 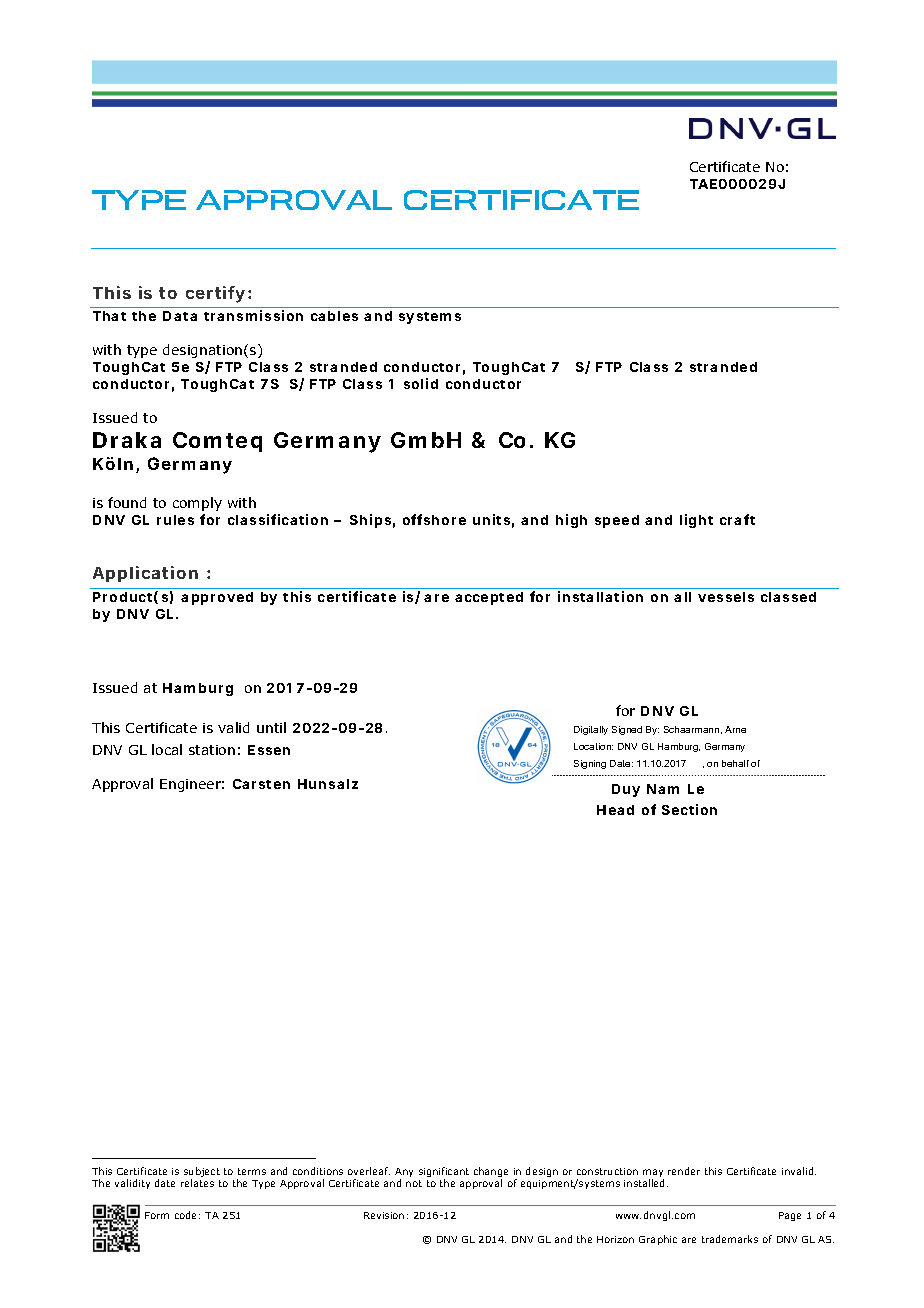 What do you see at coordinates (489, 598) in the document?
I see `accepted` at bounding box center [489, 598].
